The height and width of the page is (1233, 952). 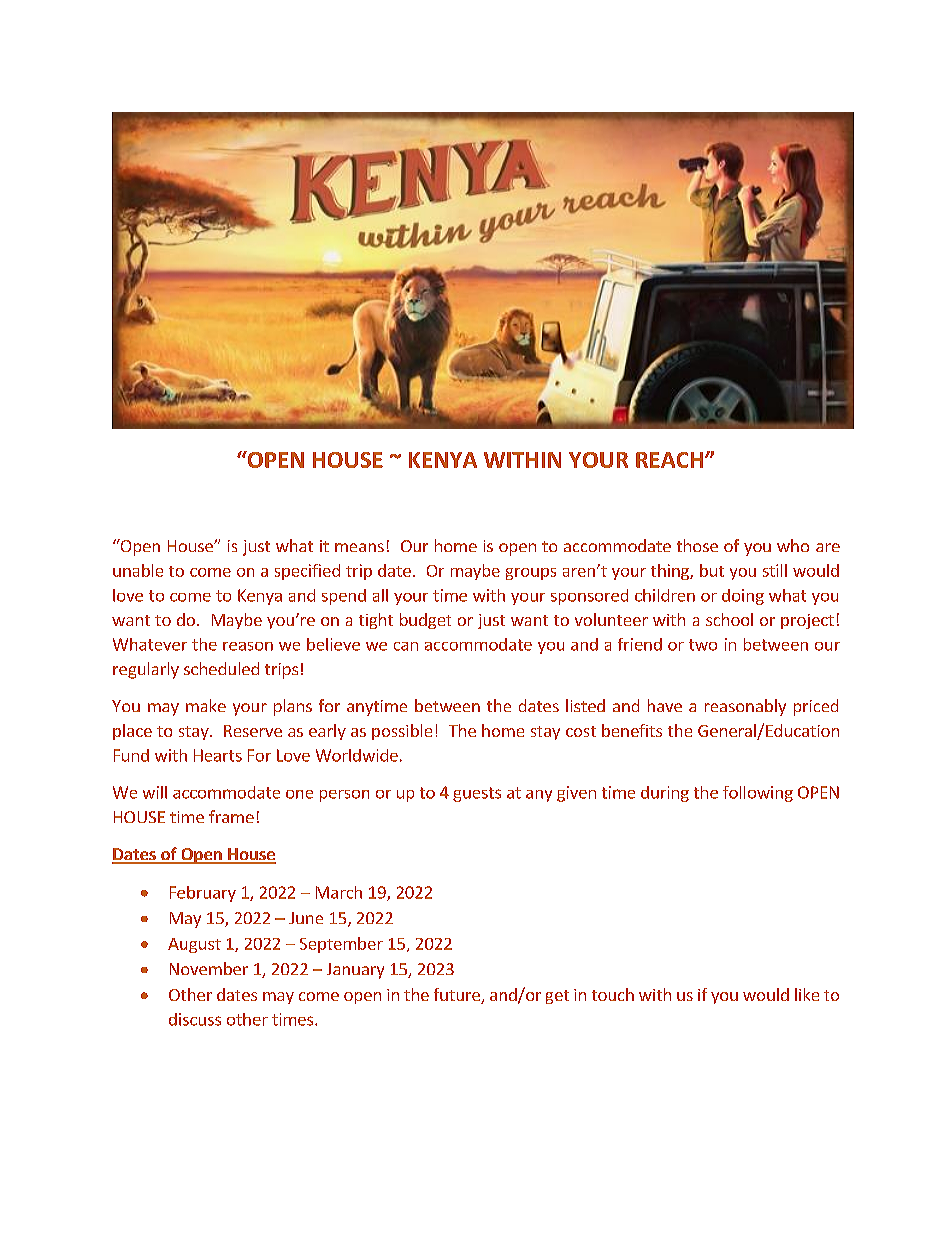 I want to click on March, so click(x=339, y=892).
